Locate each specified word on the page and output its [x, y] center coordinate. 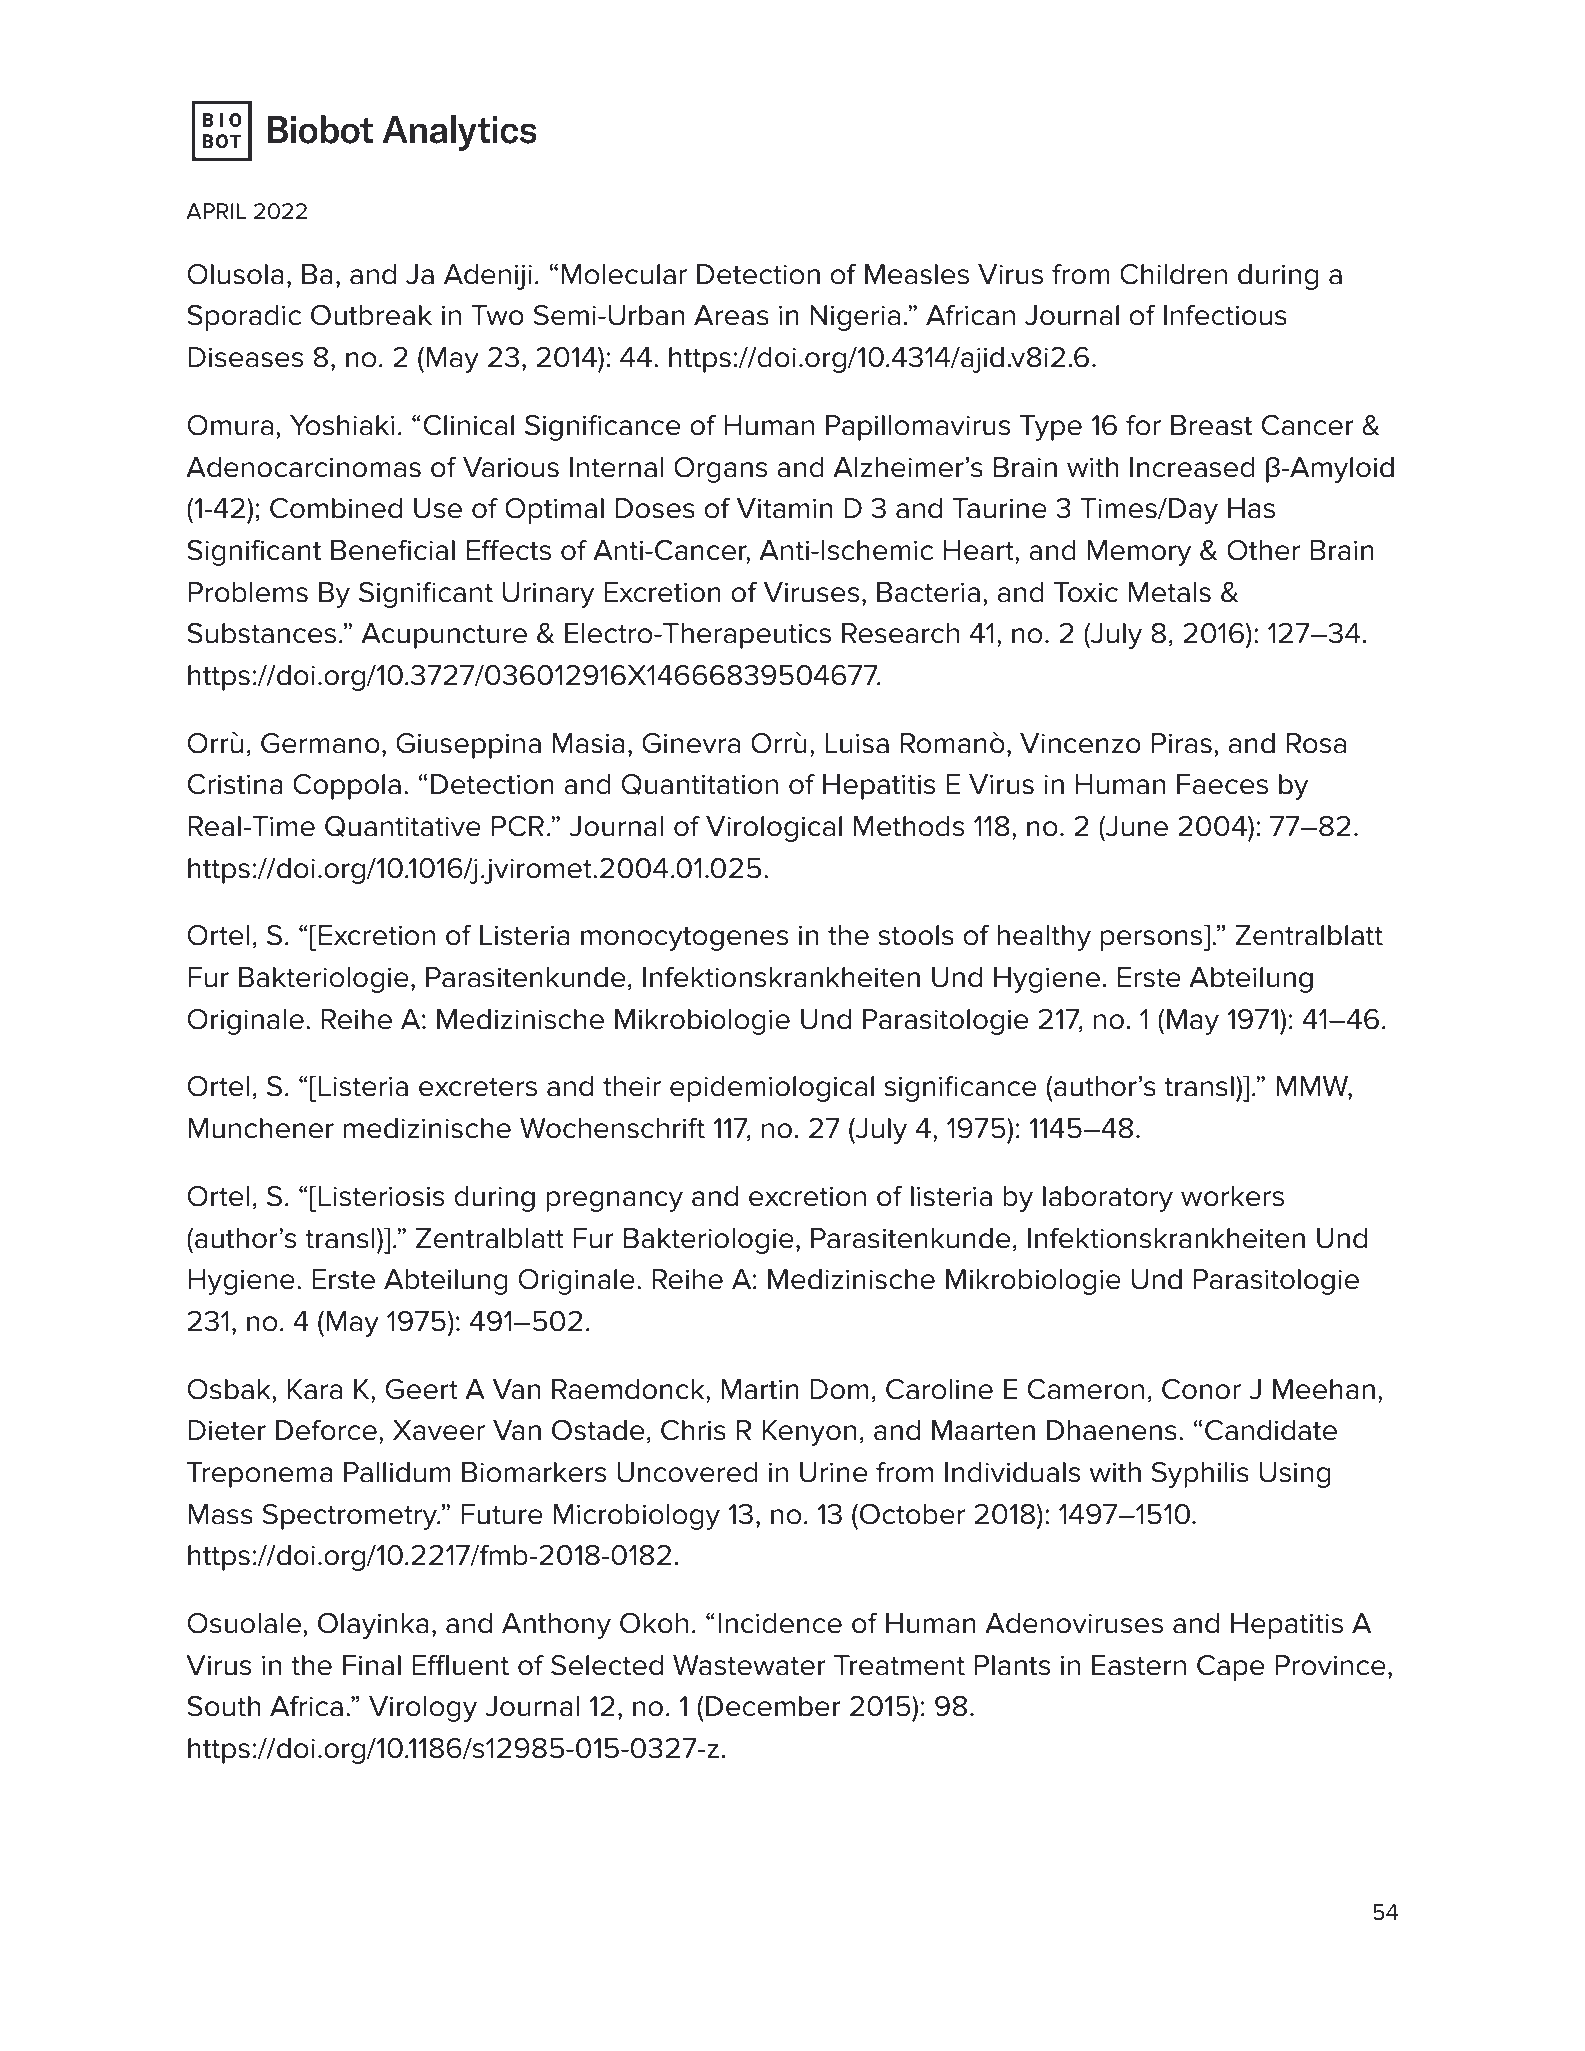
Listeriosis [381, 1196]
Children [1173, 274]
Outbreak [371, 315]
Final [372, 1665]
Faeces [1222, 784]
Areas [731, 315]
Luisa [857, 743]
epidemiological [772, 1089]
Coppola [347, 787]
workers [1232, 1196]
